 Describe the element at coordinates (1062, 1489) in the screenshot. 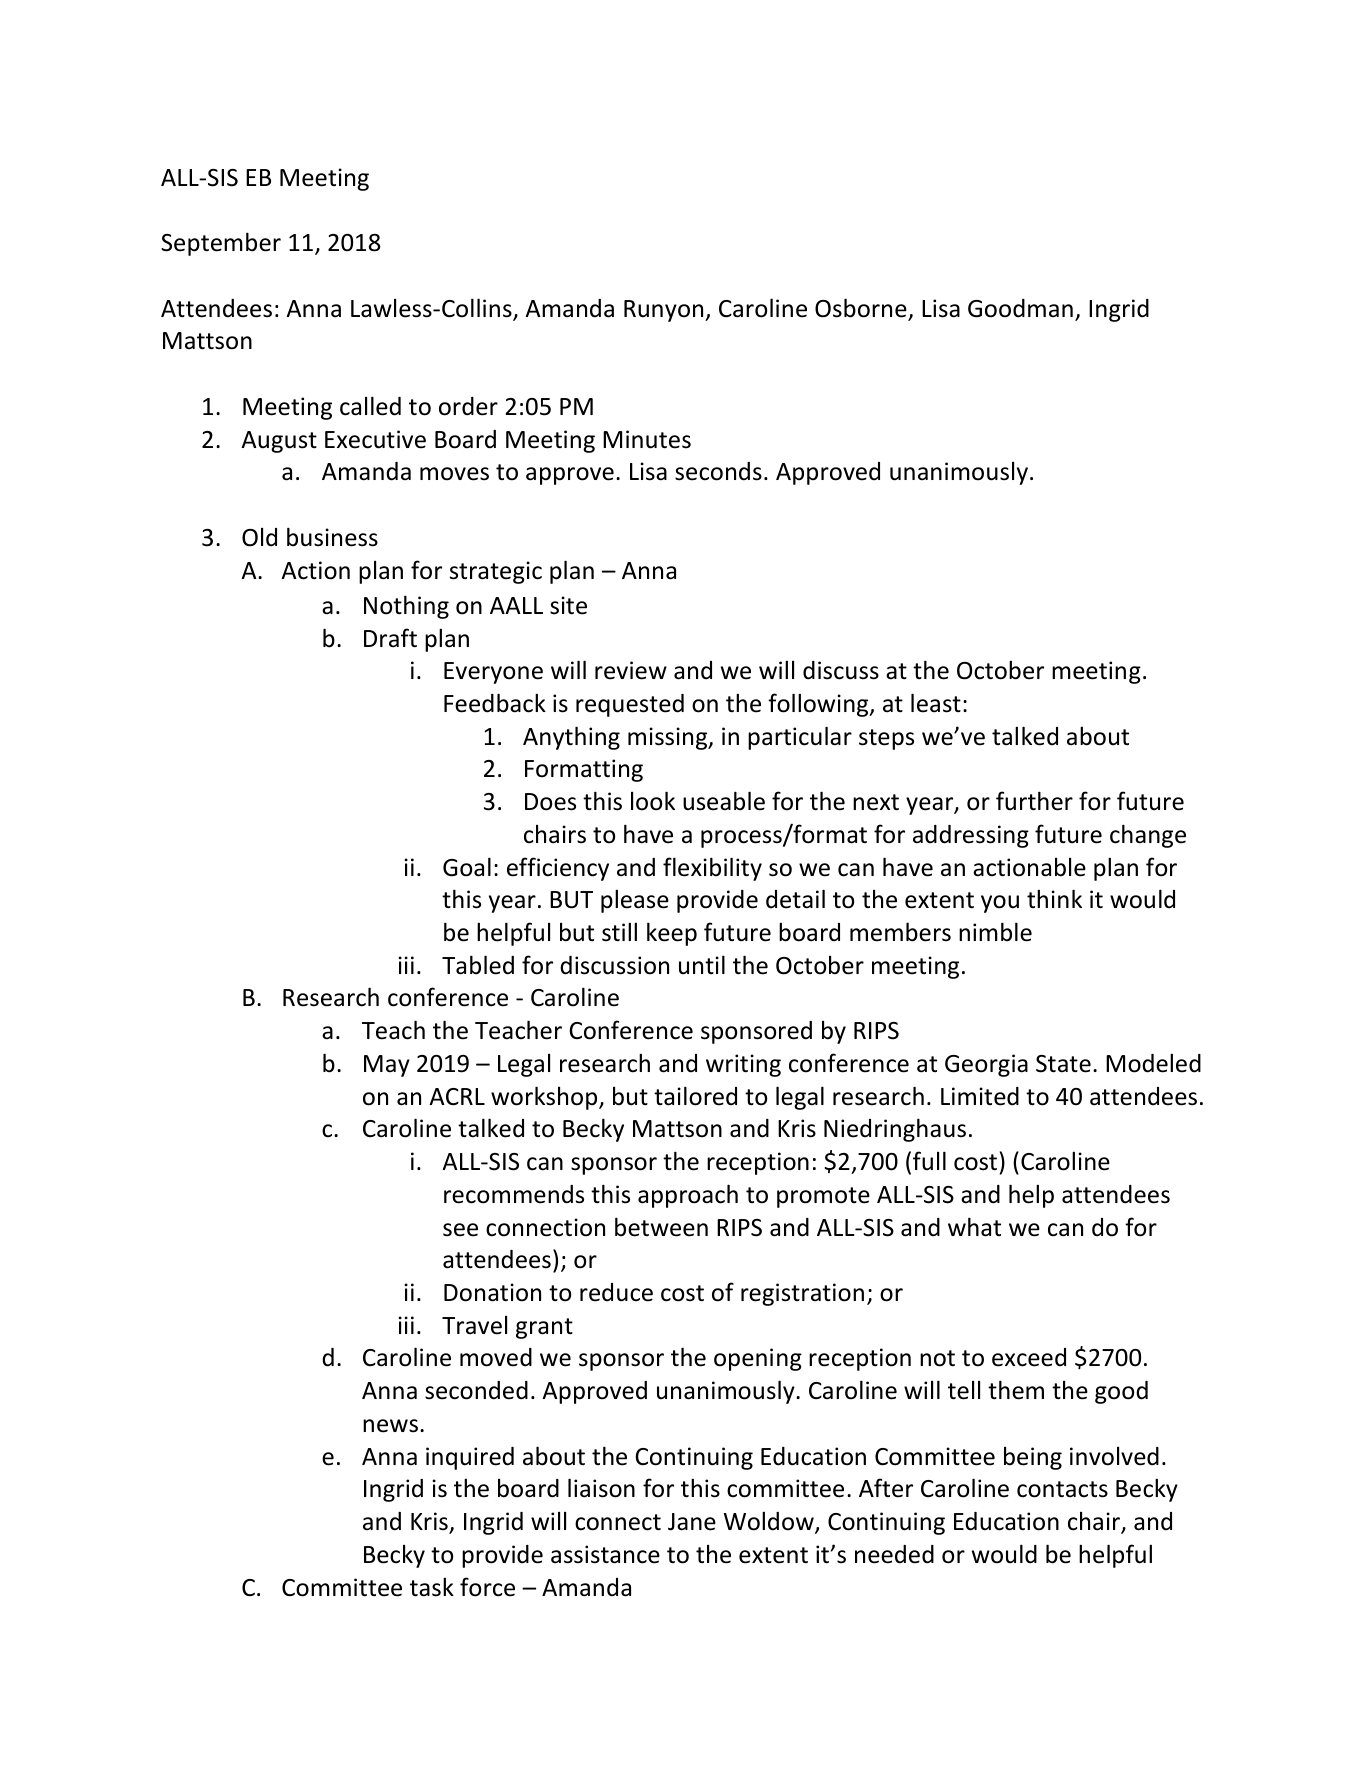

I see `contacts` at that location.
